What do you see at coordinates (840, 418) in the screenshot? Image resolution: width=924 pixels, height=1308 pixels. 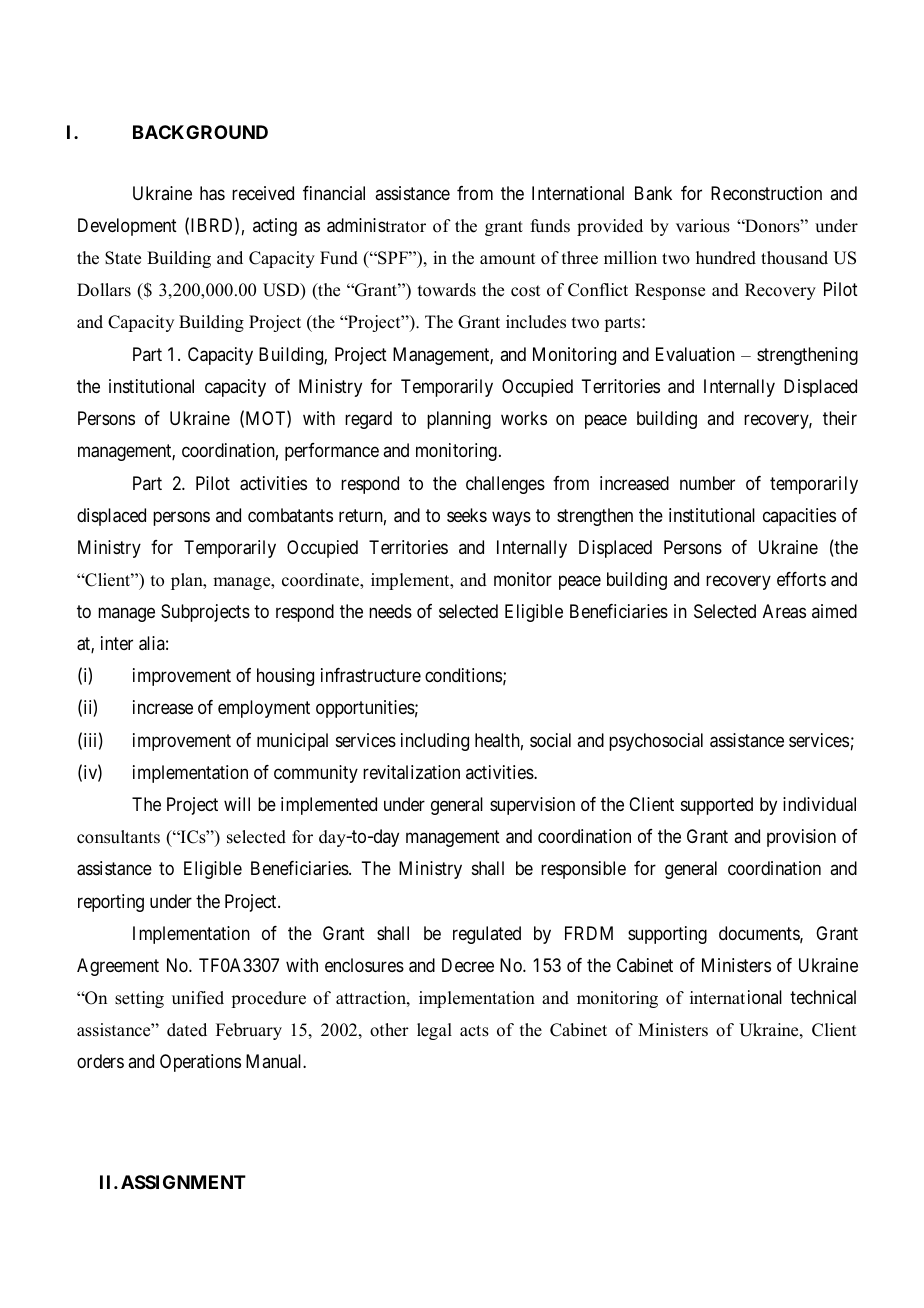 I see `their` at bounding box center [840, 418].
